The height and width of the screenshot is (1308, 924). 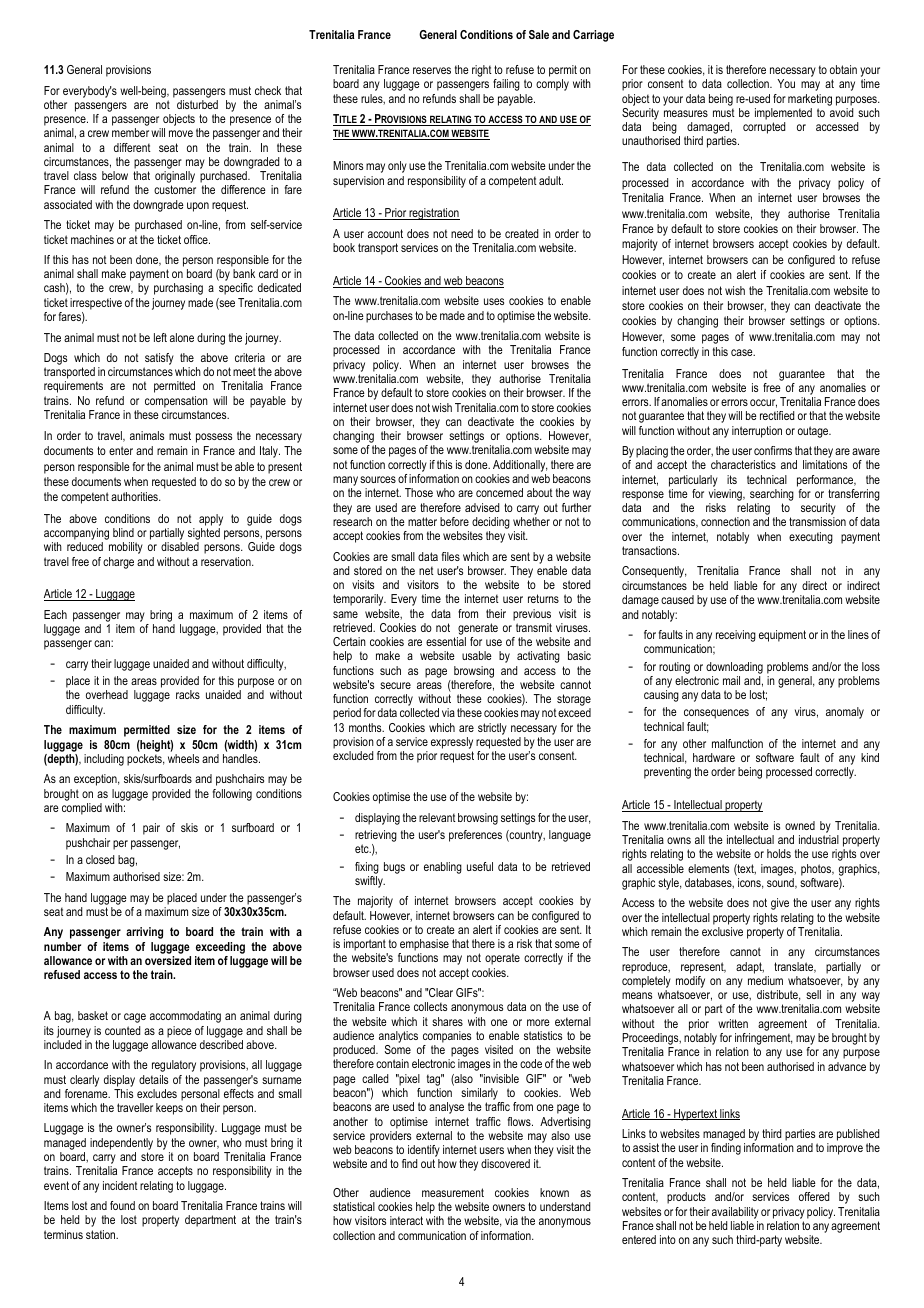 I want to click on pair, so click(x=151, y=829).
